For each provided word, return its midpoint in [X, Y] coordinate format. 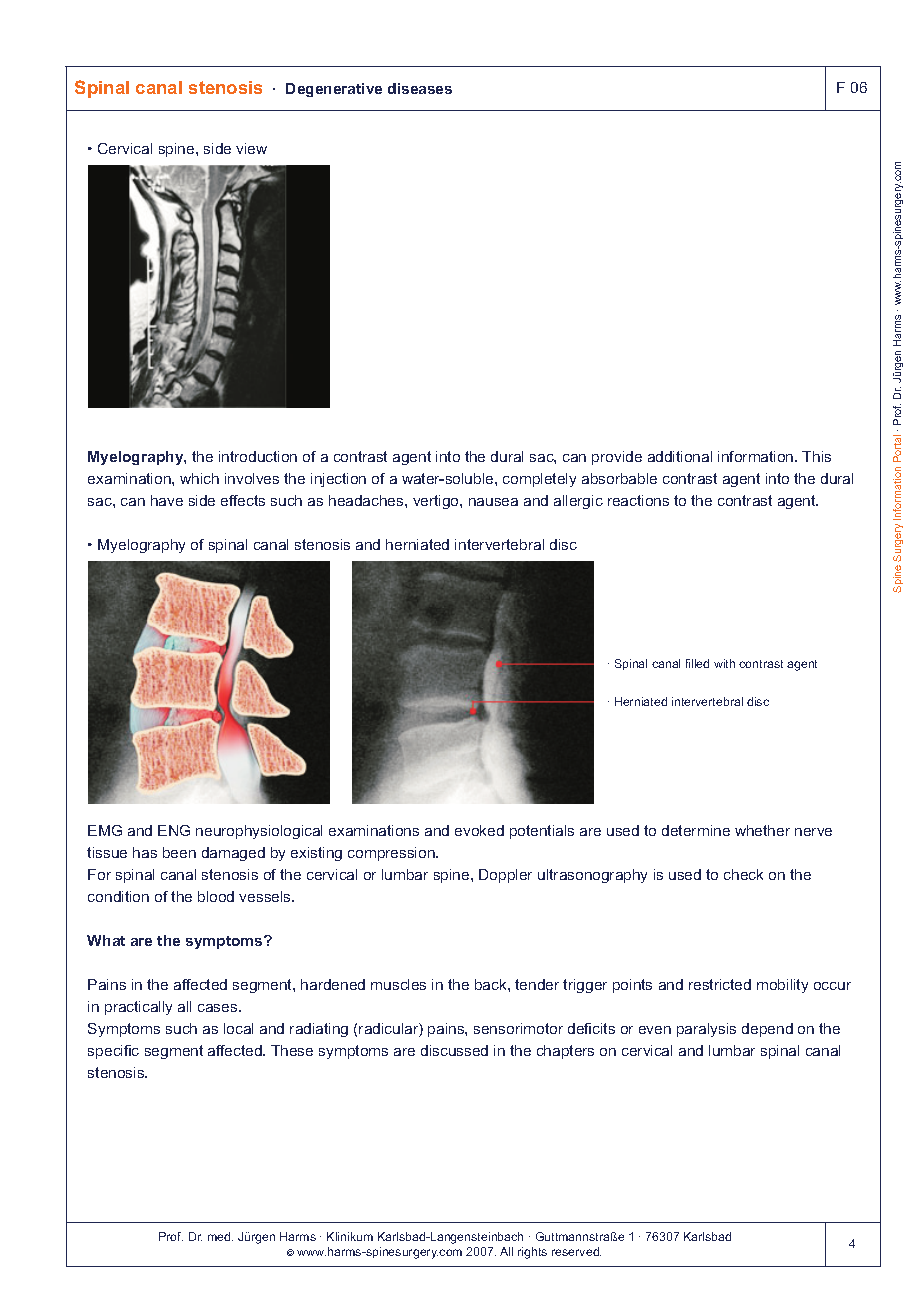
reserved [576, 1251]
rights [532, 1253]
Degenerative [334, 90]
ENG [174, 830]
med [220, 1236]
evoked [479, 830]
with [724, 663]
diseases [420, 88]
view [251, 148]
